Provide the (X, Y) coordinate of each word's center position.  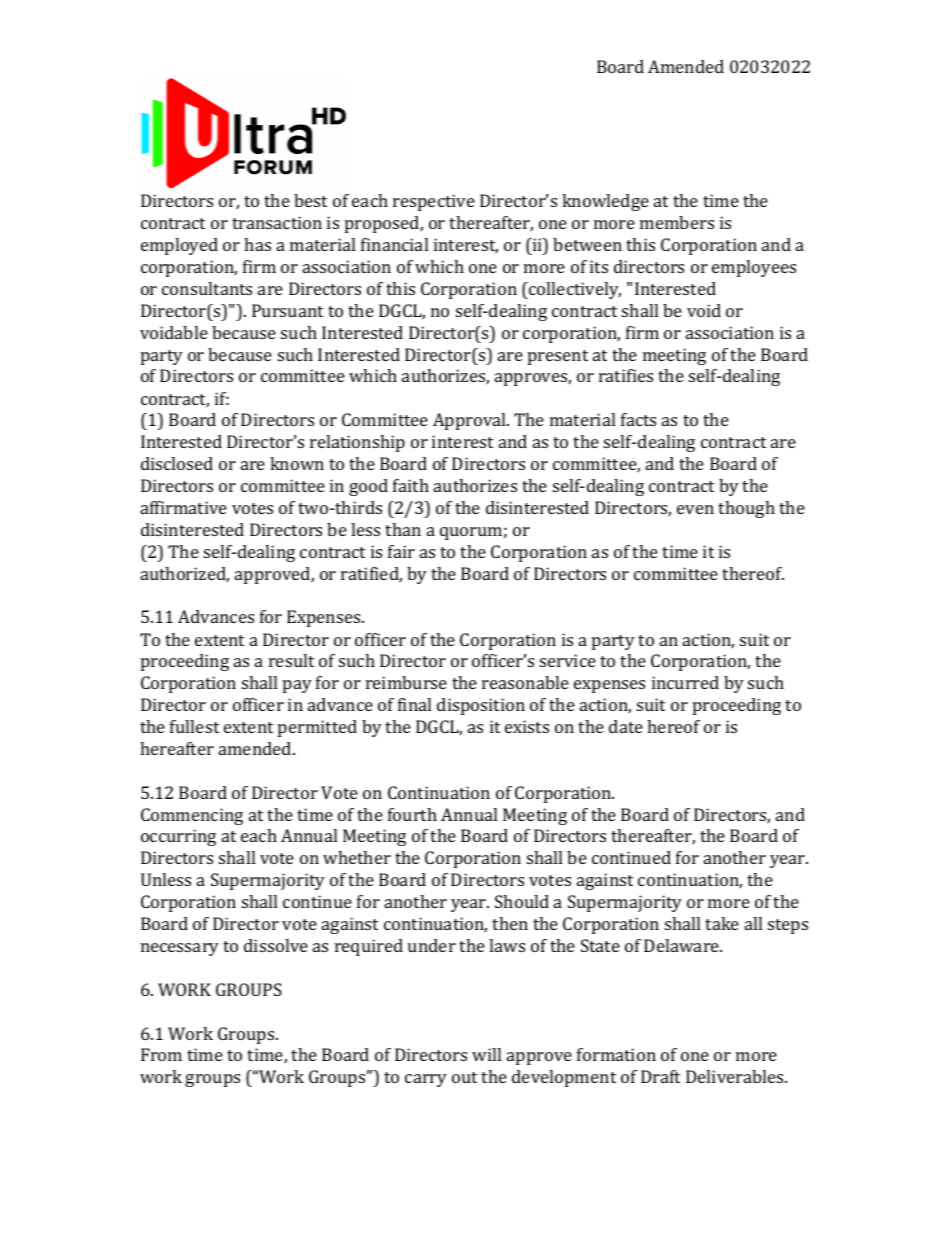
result (291, 660)
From (161, 1054)
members (677, 222)
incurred (685, 682)
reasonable (525, 682)
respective (434, 202)
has (257, 244)
